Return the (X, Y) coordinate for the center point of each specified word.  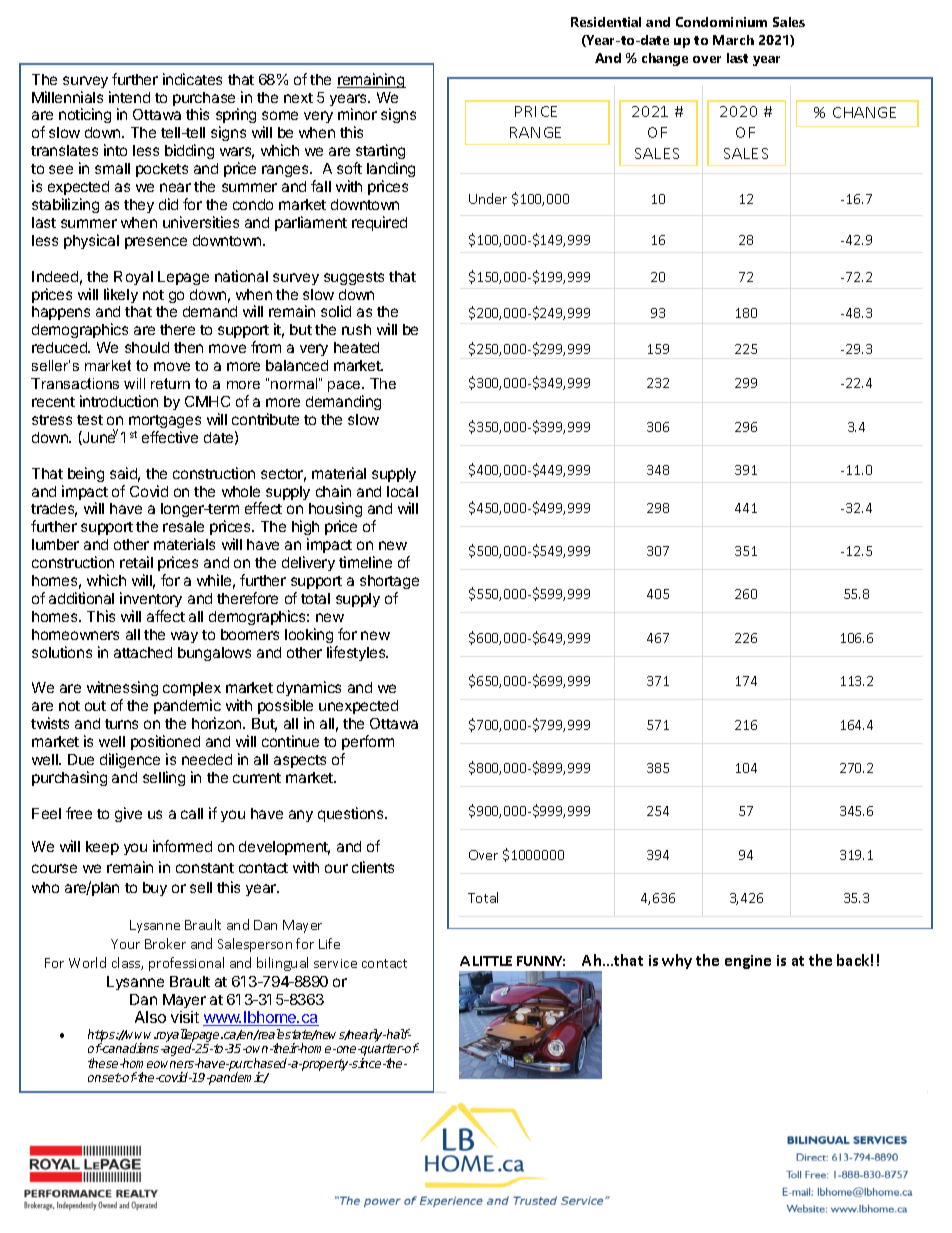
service (335, 963)
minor (357, 114)
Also (150, 1017)
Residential (606, 22)
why (677, 961)
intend (129, 97)
